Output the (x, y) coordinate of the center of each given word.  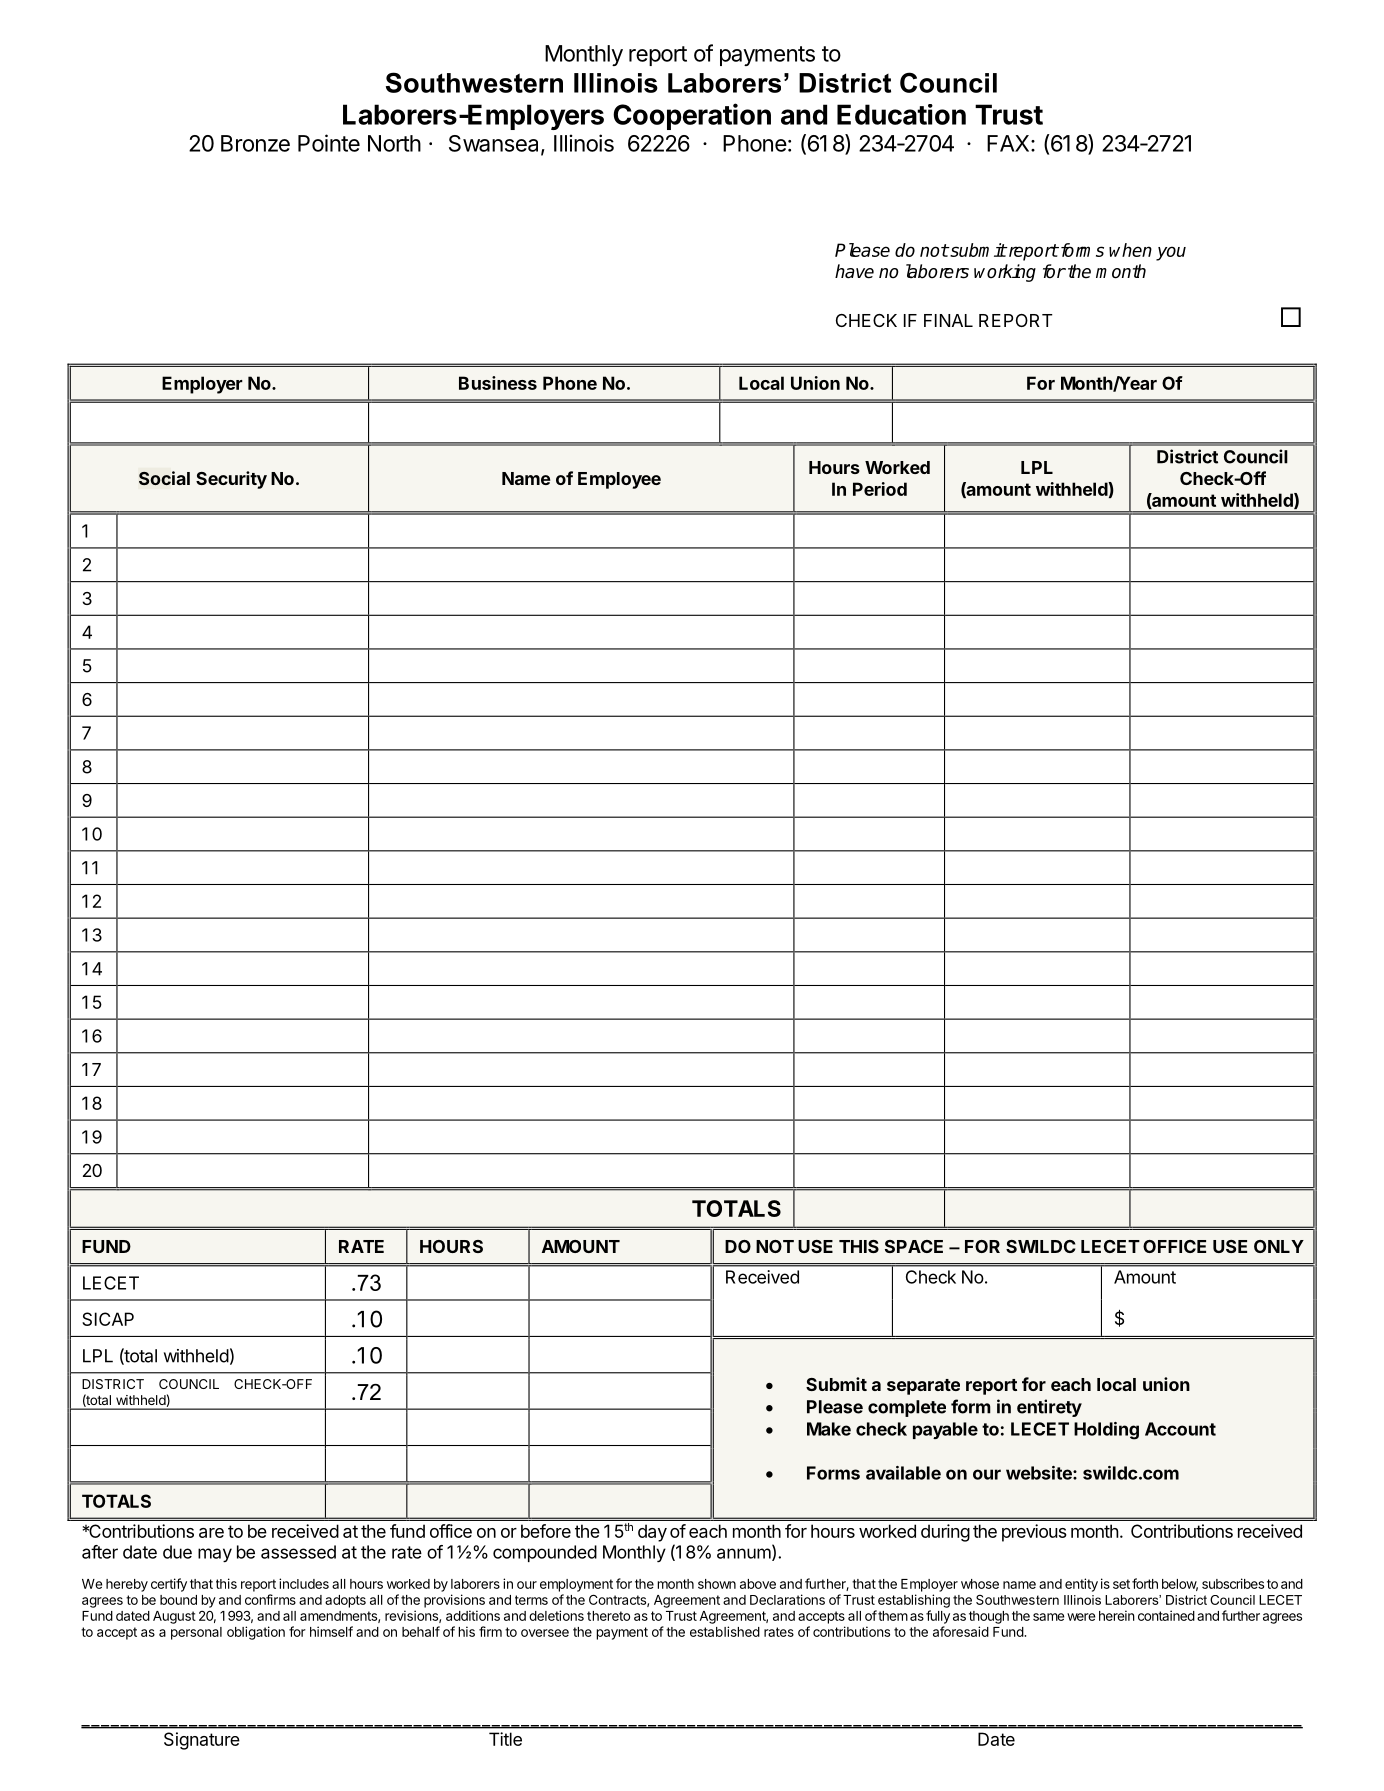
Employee (619, 480)
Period (880, 489)
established (725, 1631)
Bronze (255, 143)
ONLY (1279, 1246)
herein (1117, 1615)
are (211, 1533)
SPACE (914, 1246)
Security (231, 480)
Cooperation (692, 116)
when (1130, 250)
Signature (202, 1741)
